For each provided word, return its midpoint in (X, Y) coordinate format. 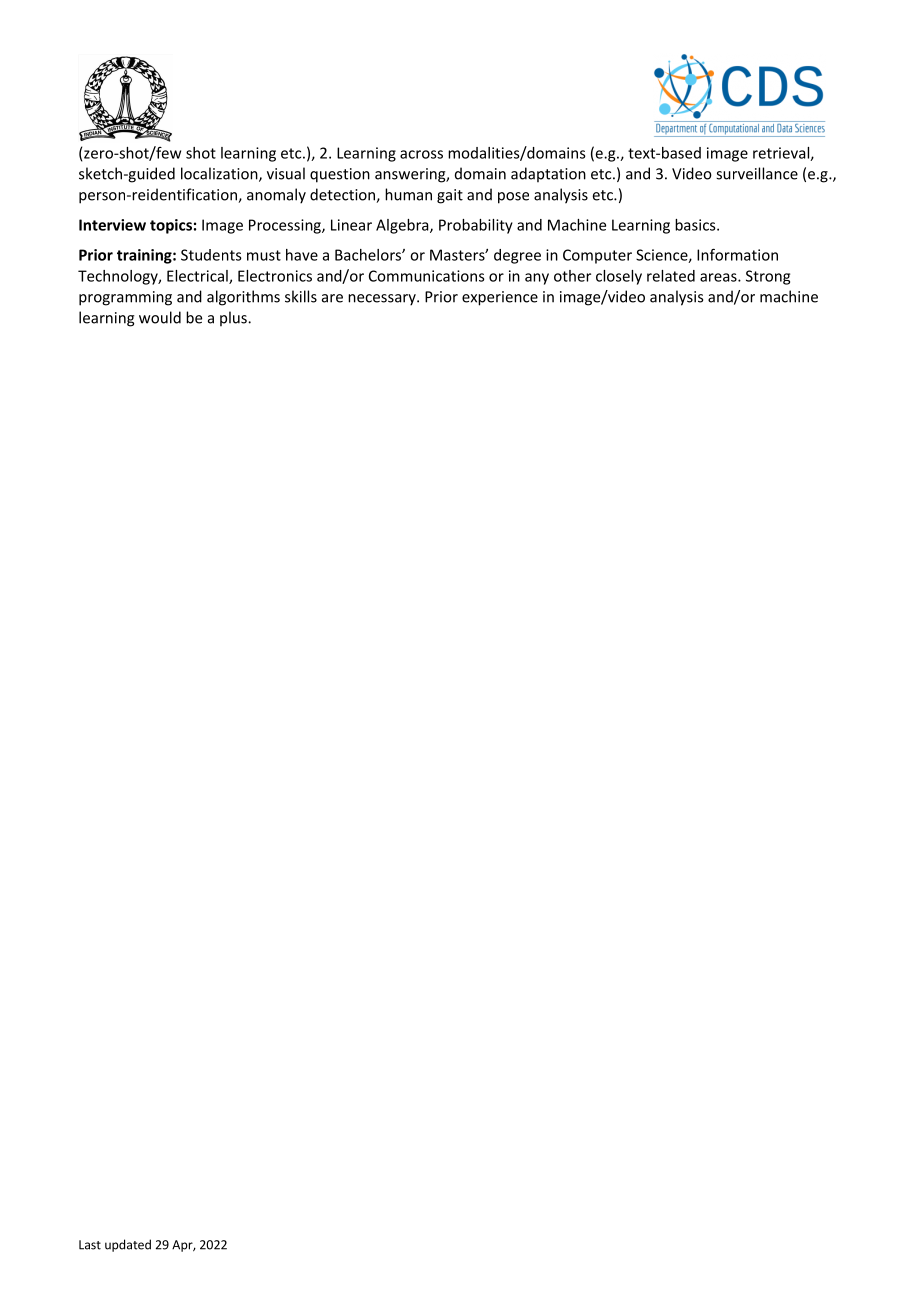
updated (128, 1245)
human (408, 194)
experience (500, 298)
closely (619, 277)
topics (171, 226)
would (160, 317)
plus (234, 318)
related (671, 276)
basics (696, 225)
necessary (383, 300)
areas (719, 277)
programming (125, 298)
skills (301, 296)
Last (90, 1245)
